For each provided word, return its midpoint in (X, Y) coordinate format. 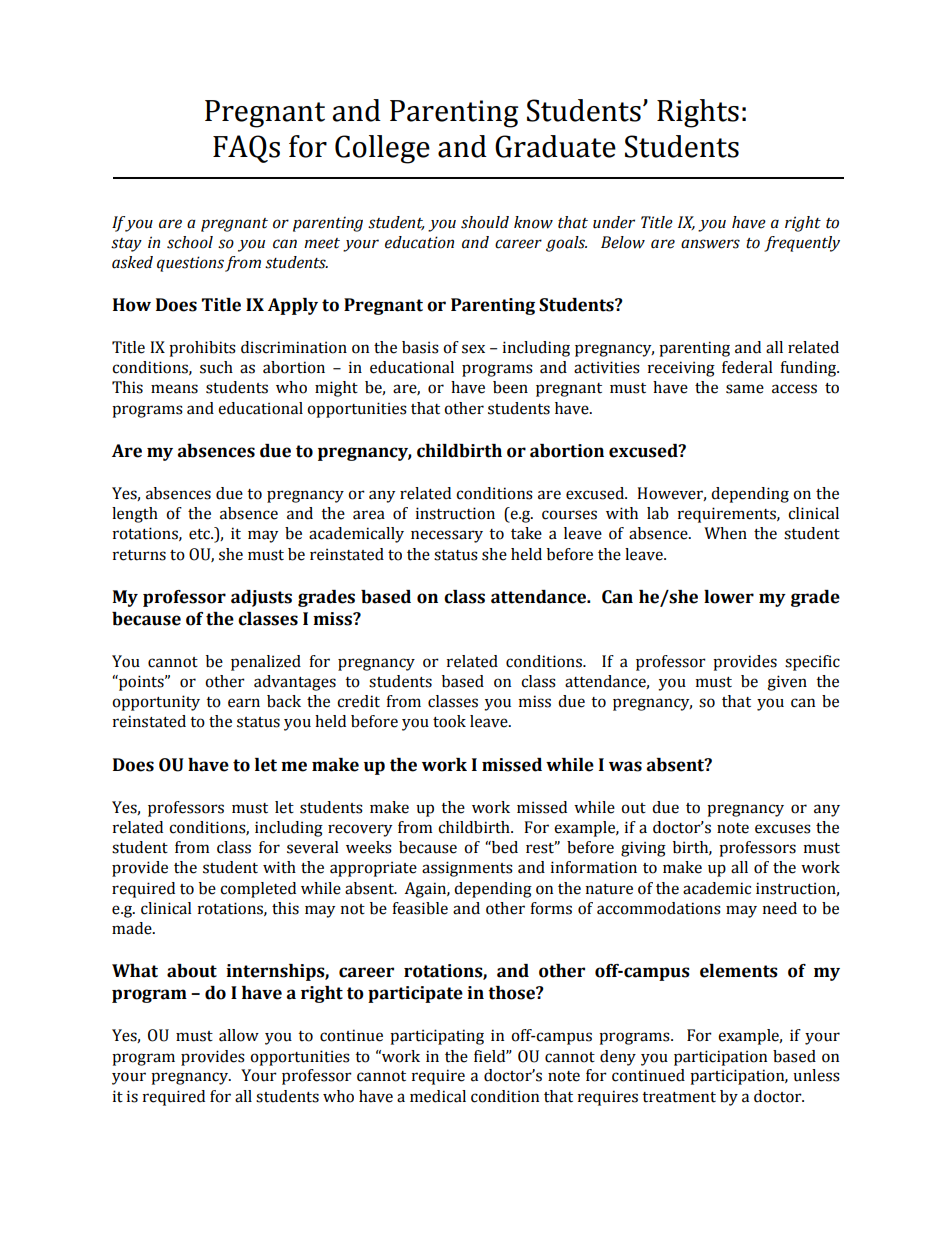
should (485, 222)
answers (710, 244)
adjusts (261, 598)
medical (438, 1096)
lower (729, 597)
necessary (447, 536)
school (190, 242)
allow (239, 1035)
